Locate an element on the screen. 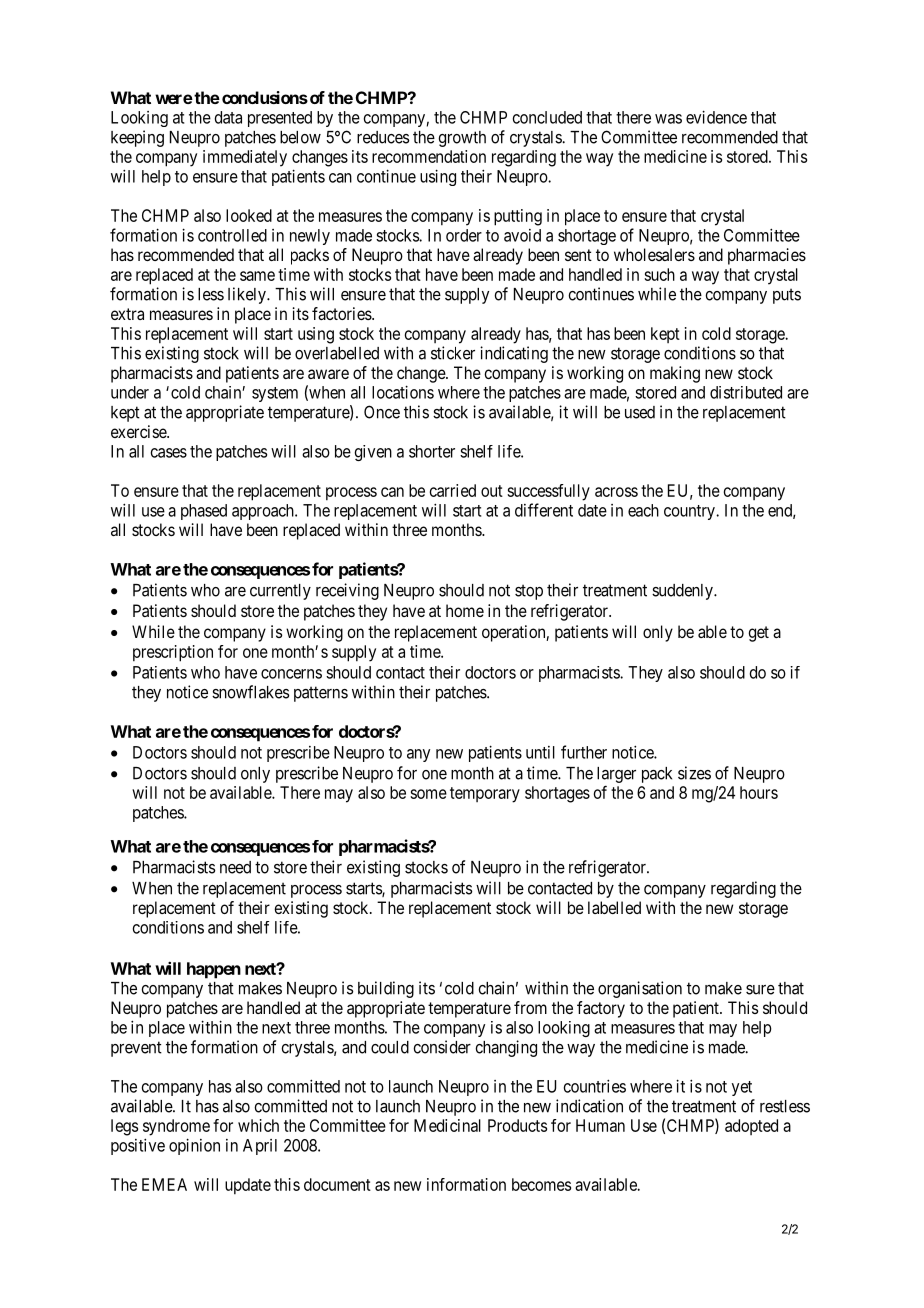  sizes is located at coordinates (694, 773).
